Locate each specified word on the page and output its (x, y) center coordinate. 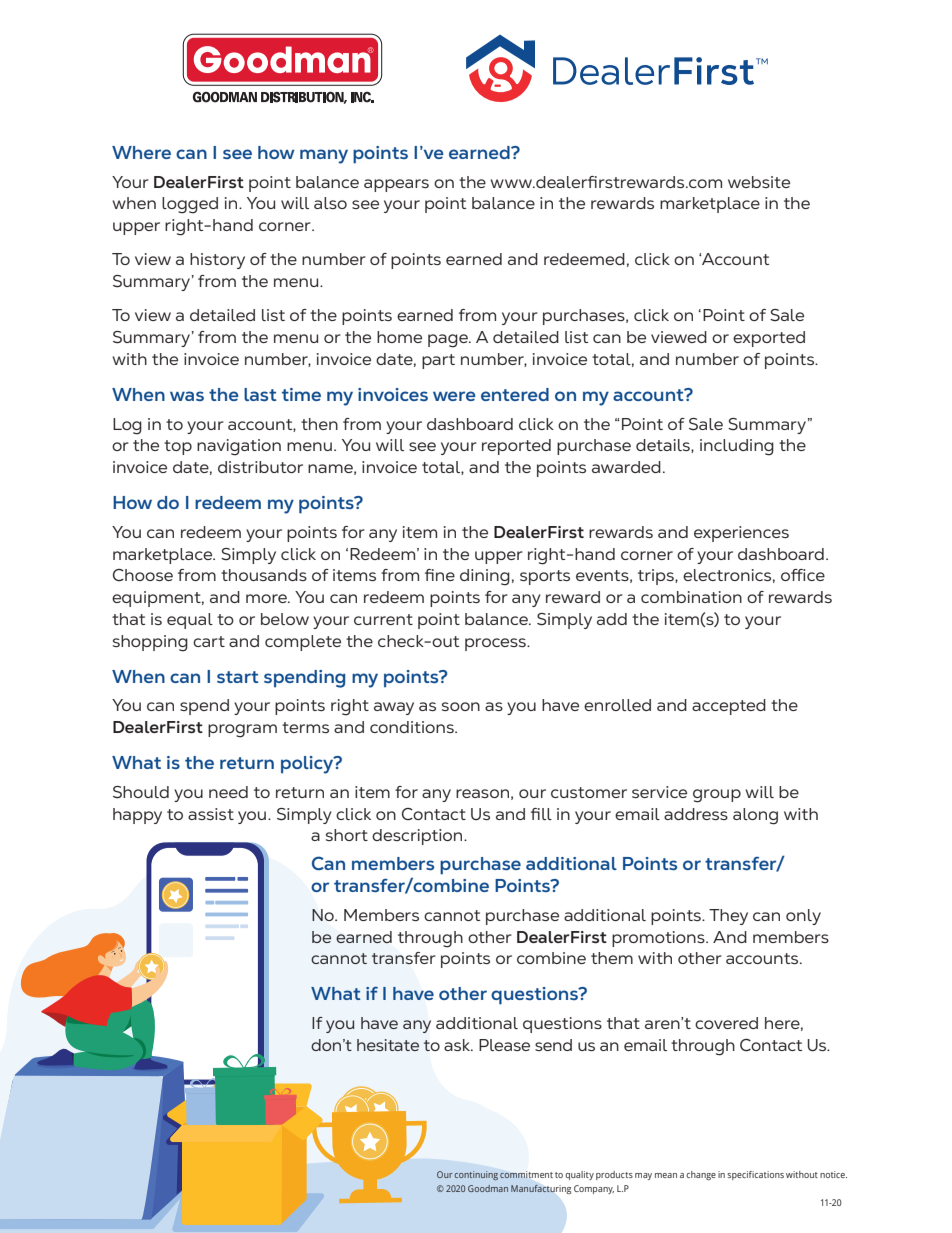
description (418, 837)
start (238, 677)
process (496, 644)
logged (190, 205)
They (728, 917)
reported (516, 447)
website (759, 182)
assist (211, 814)
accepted (729, 707)
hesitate (388, 1045)
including (737, 447)
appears (396, 185)
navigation (239, 447)
